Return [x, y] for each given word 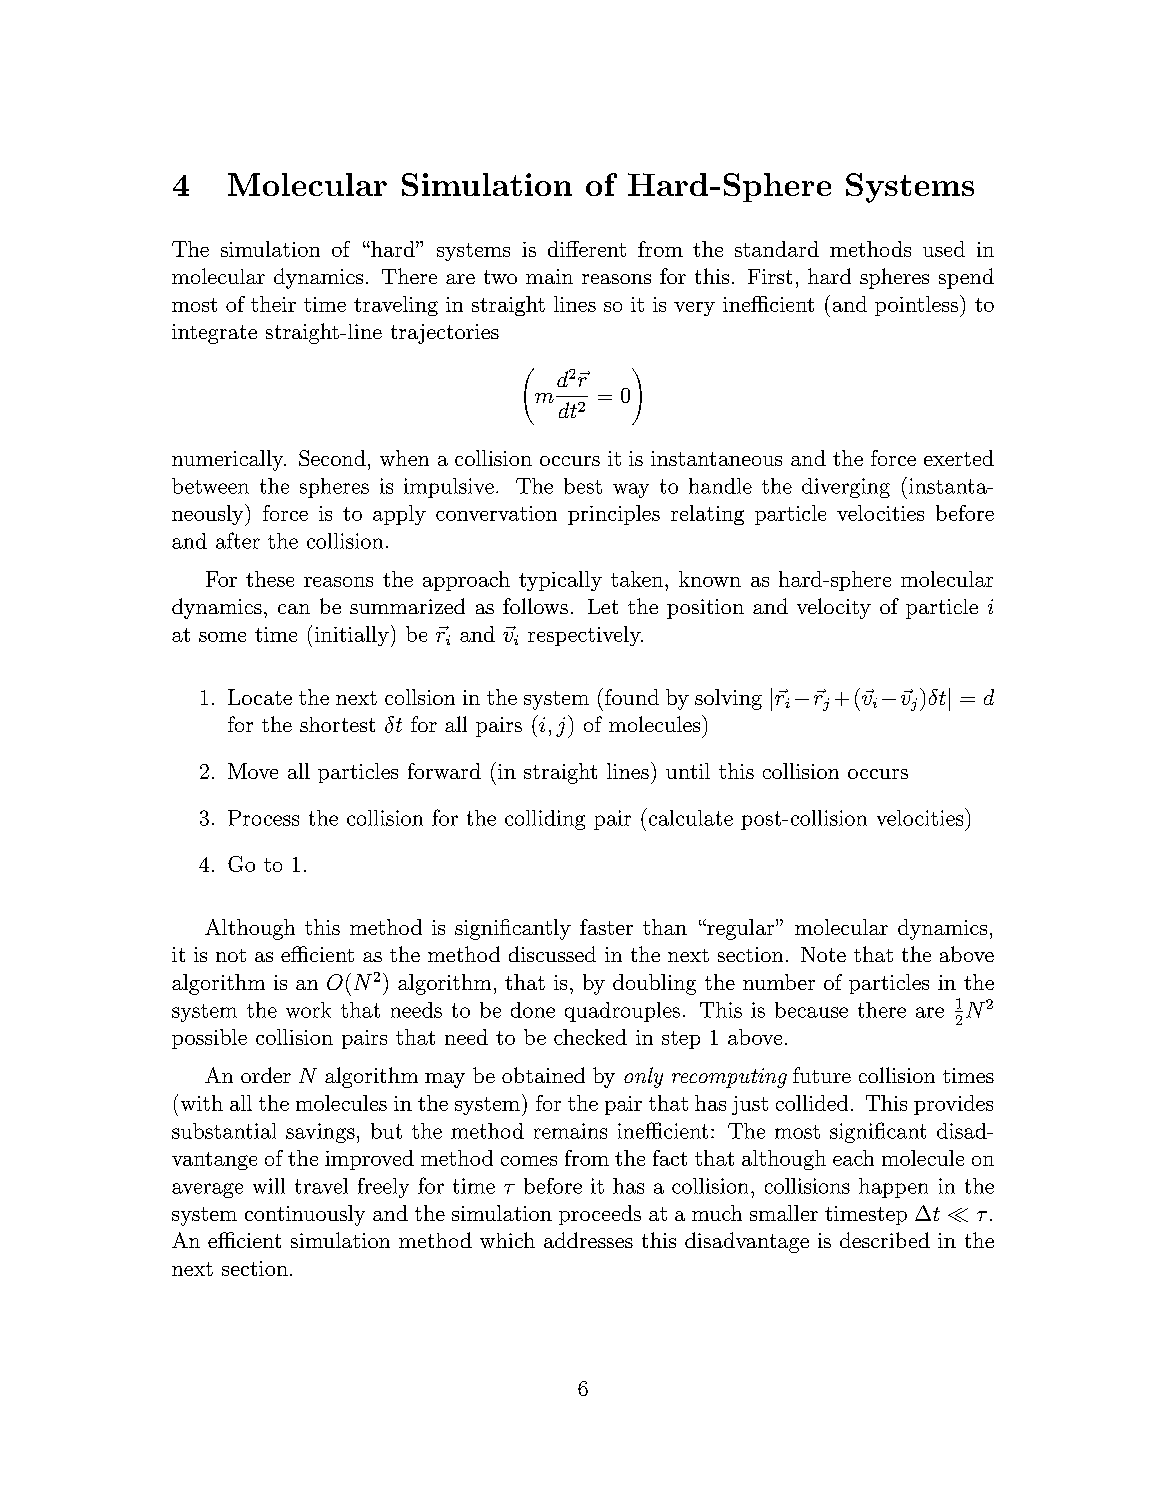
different [587, 249]
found [632, 697]
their [273, 304]
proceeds [600, 1215]
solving [728, 699]
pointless [916, 306]
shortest [337, 724]
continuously [305, 1215]
